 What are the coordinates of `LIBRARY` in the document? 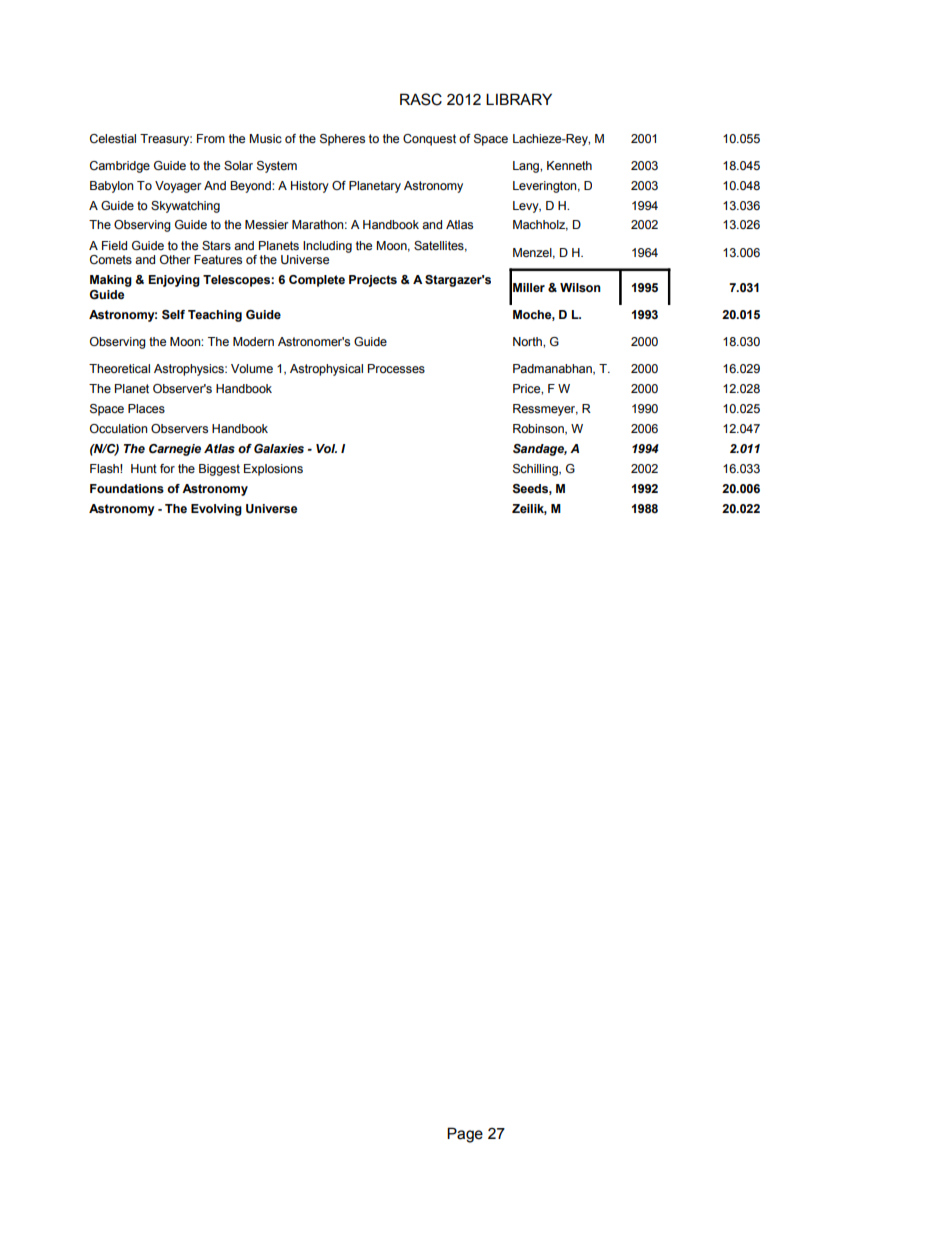 It's located at (519, 99).
